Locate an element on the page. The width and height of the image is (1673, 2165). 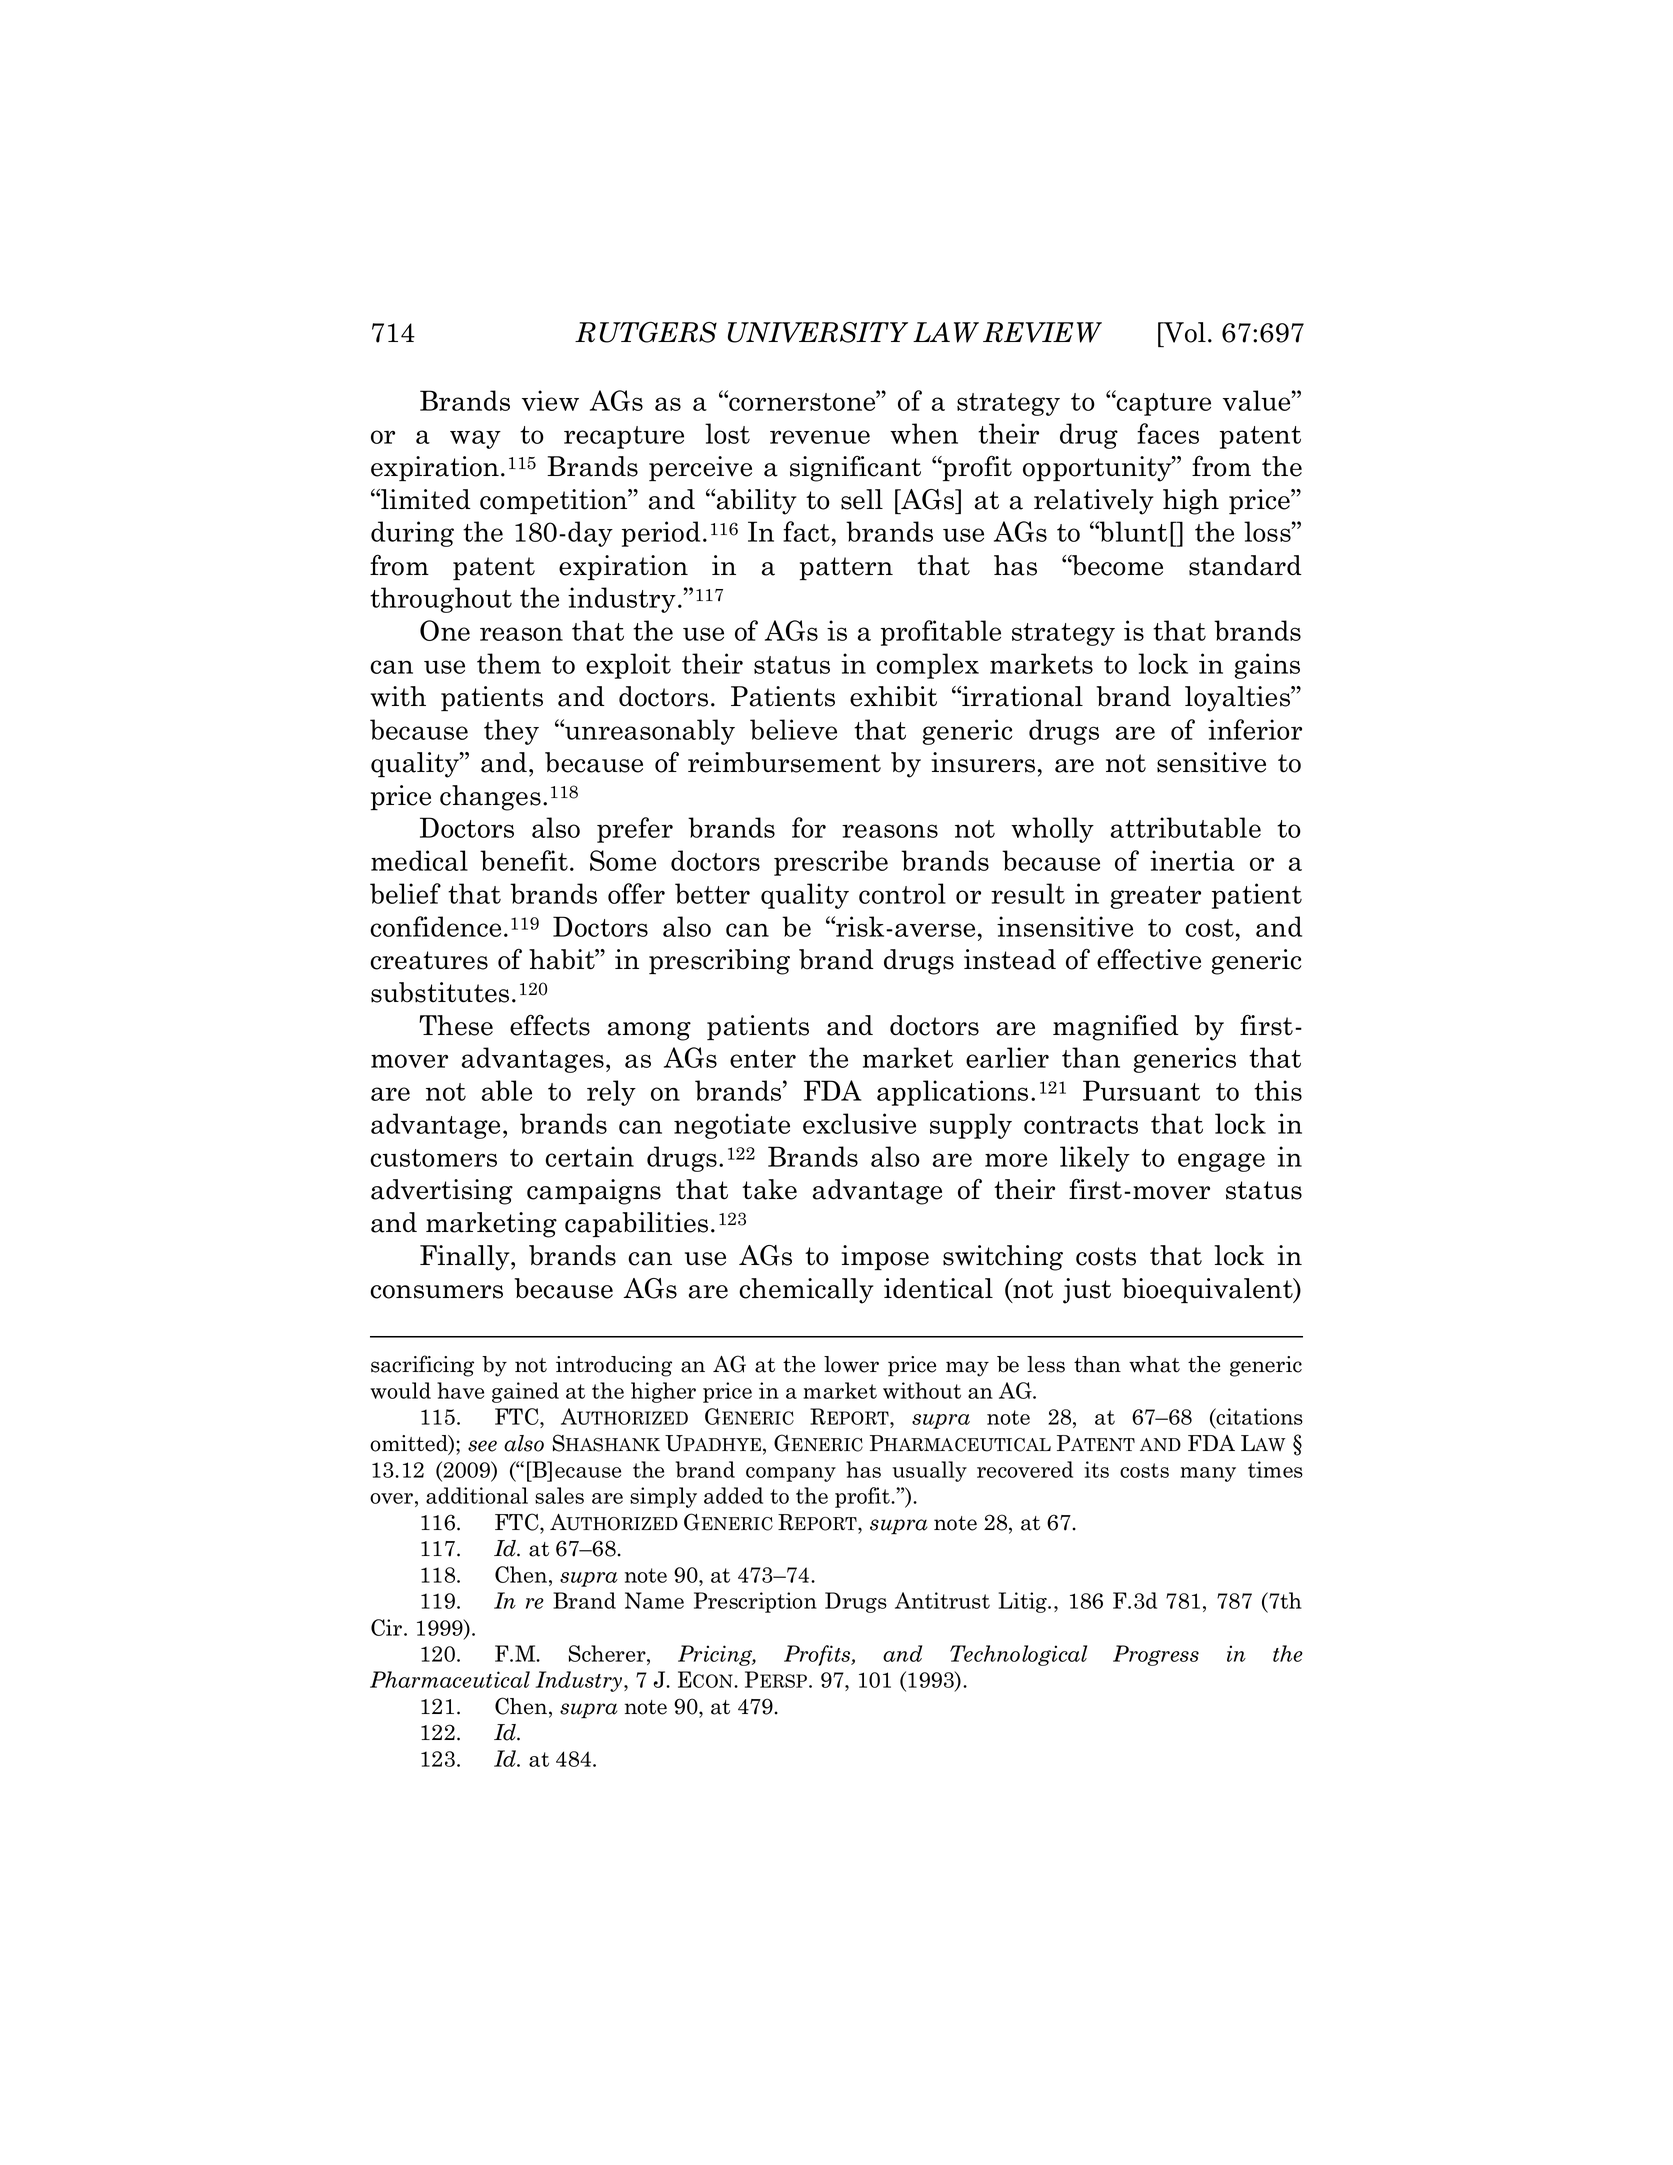
what is located at coordinates (1154, 1364).
